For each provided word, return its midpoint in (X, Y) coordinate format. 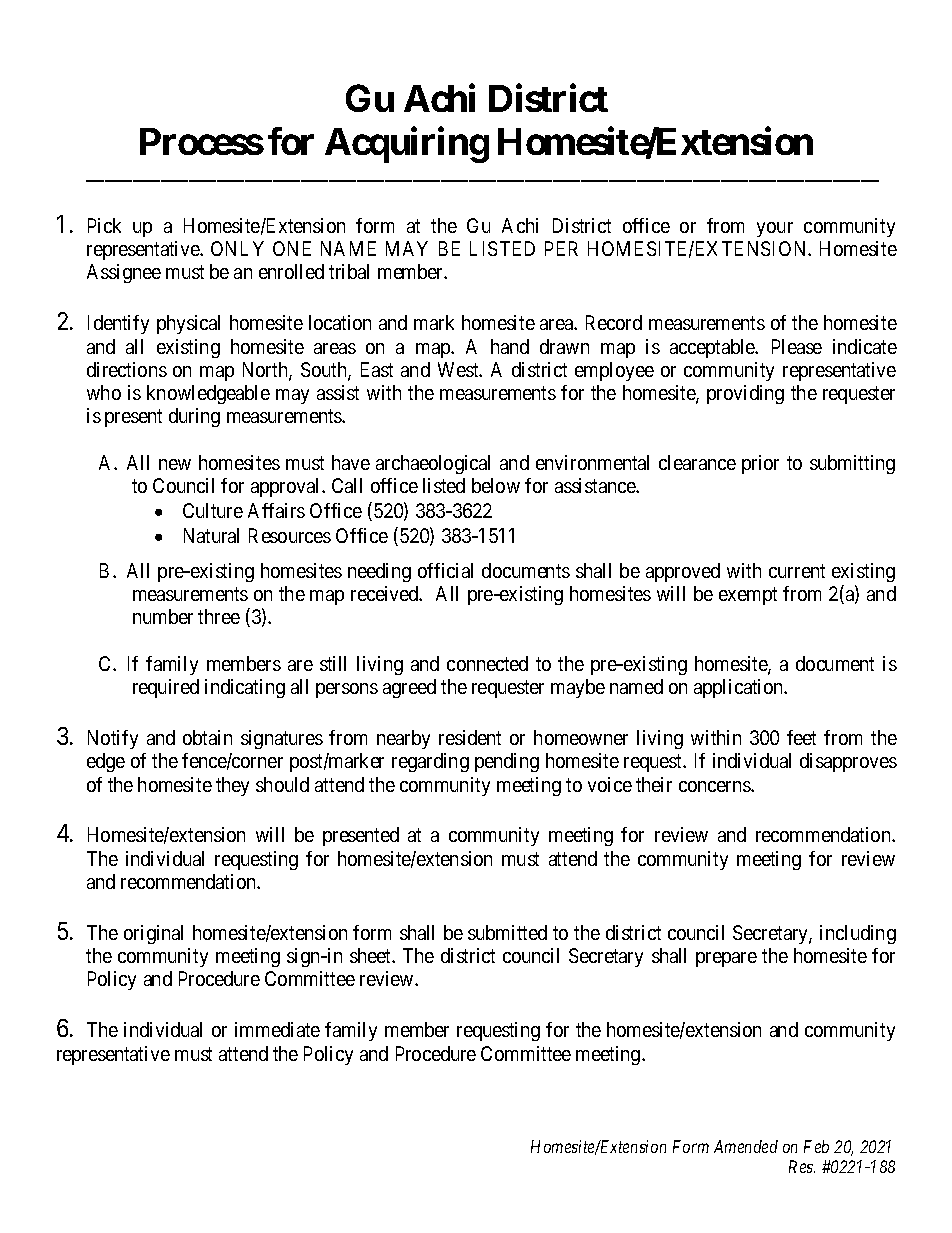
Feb (816, 1146)
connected (487, 663)
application (740, 688)
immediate (277, 1029)
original (153, 934)
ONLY (237, 248)
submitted (507, 932)
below (496, 485)
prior (760, 464)
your (775, 229)
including (858, 934)
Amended (746, 1146)
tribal (349, 271)
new (175, 464)
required (166, 688)
